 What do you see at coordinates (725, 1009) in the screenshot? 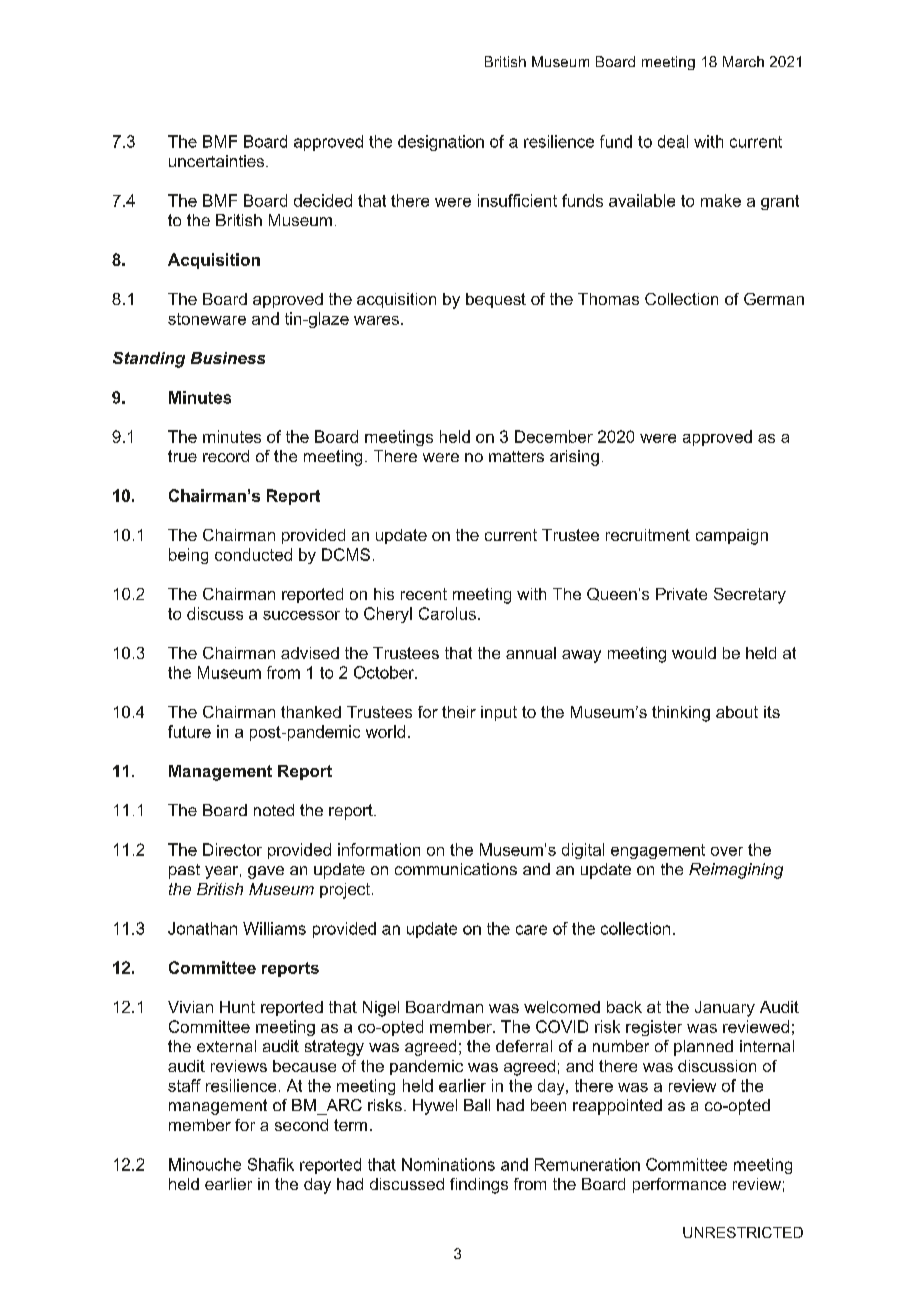
I see `January` at bounding box center [725, 1009].
